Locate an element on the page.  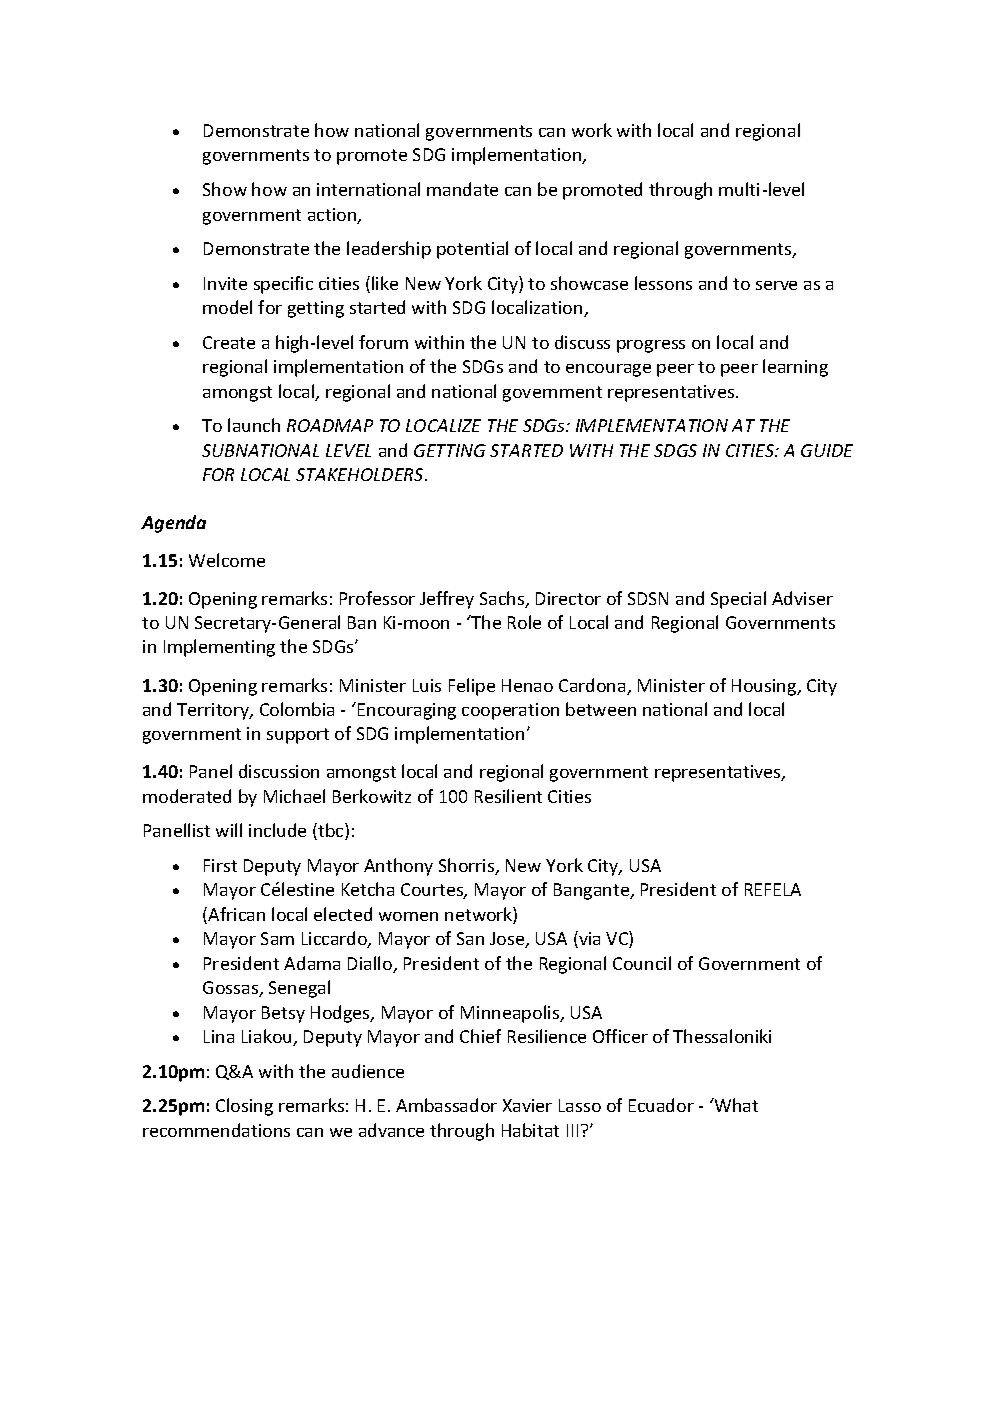
Closing is located at coordinates (244, 1107).
